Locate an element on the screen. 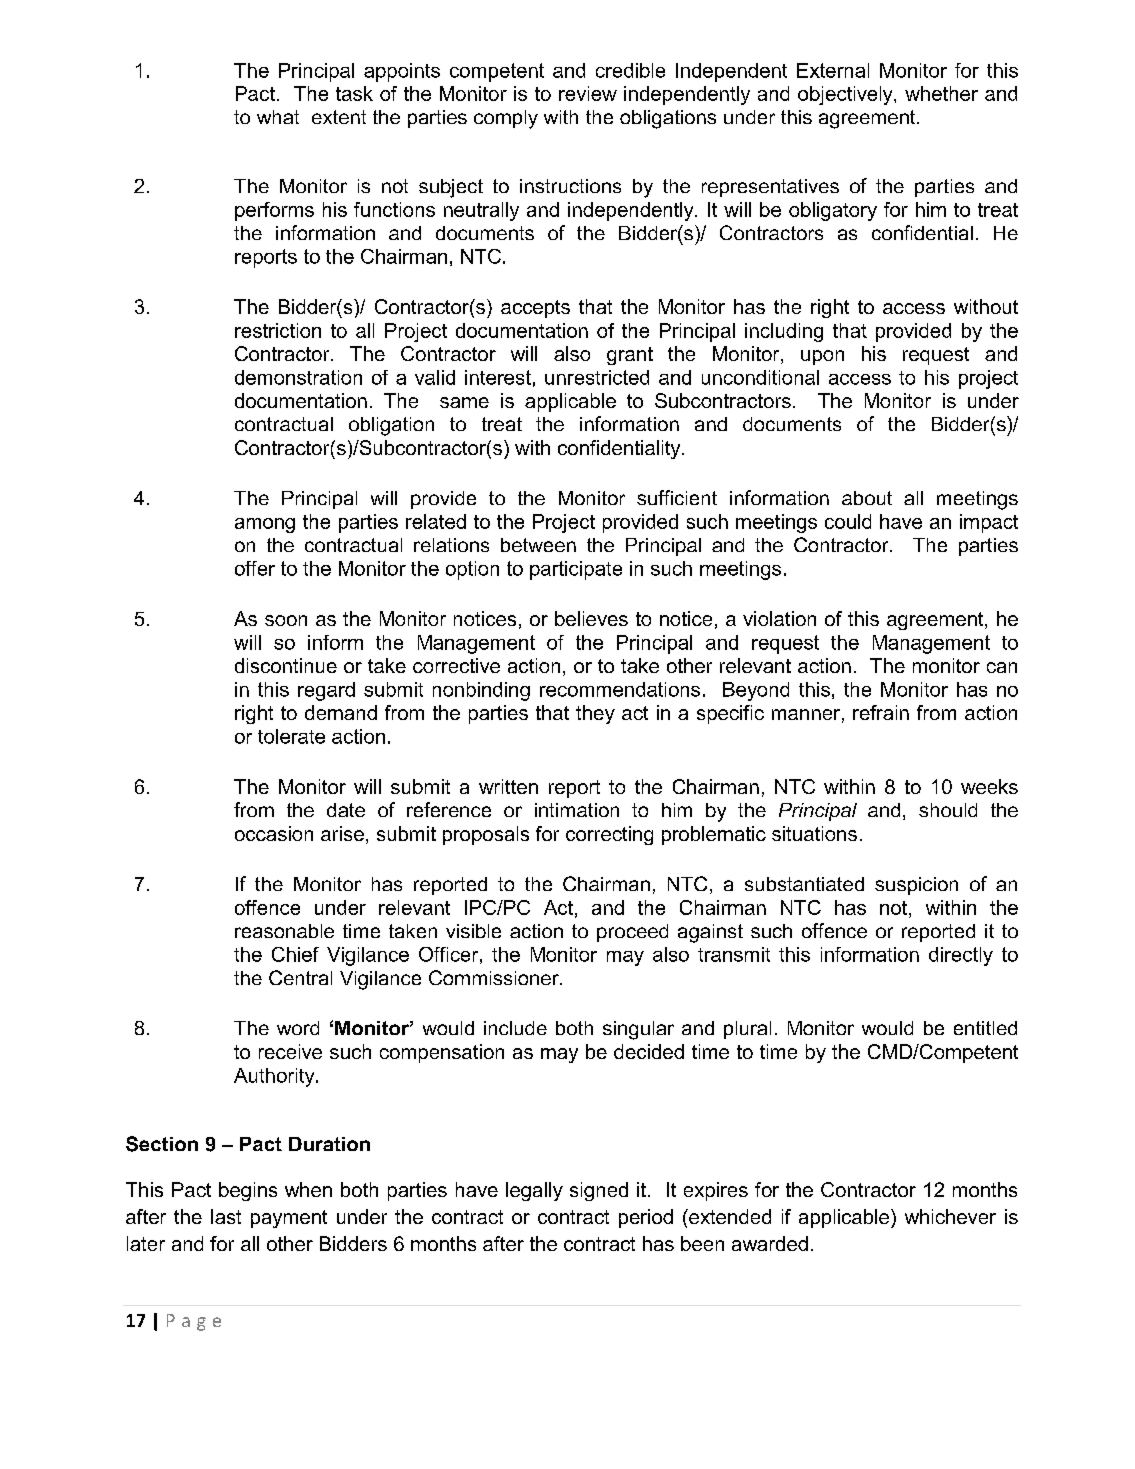  should is located at coordinates (948, 810).
